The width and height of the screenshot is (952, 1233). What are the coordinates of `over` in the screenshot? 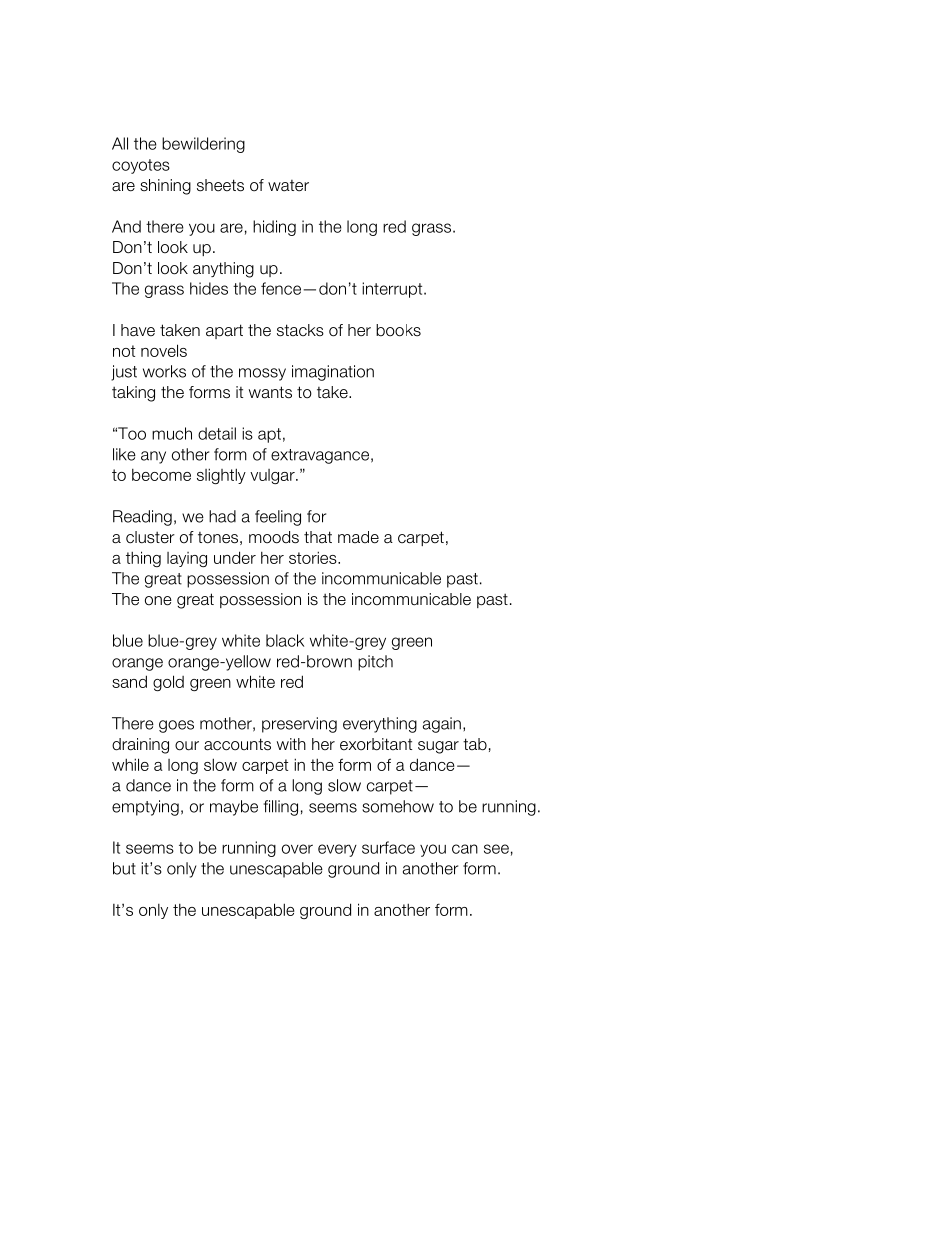 It's located at (297, 849).
